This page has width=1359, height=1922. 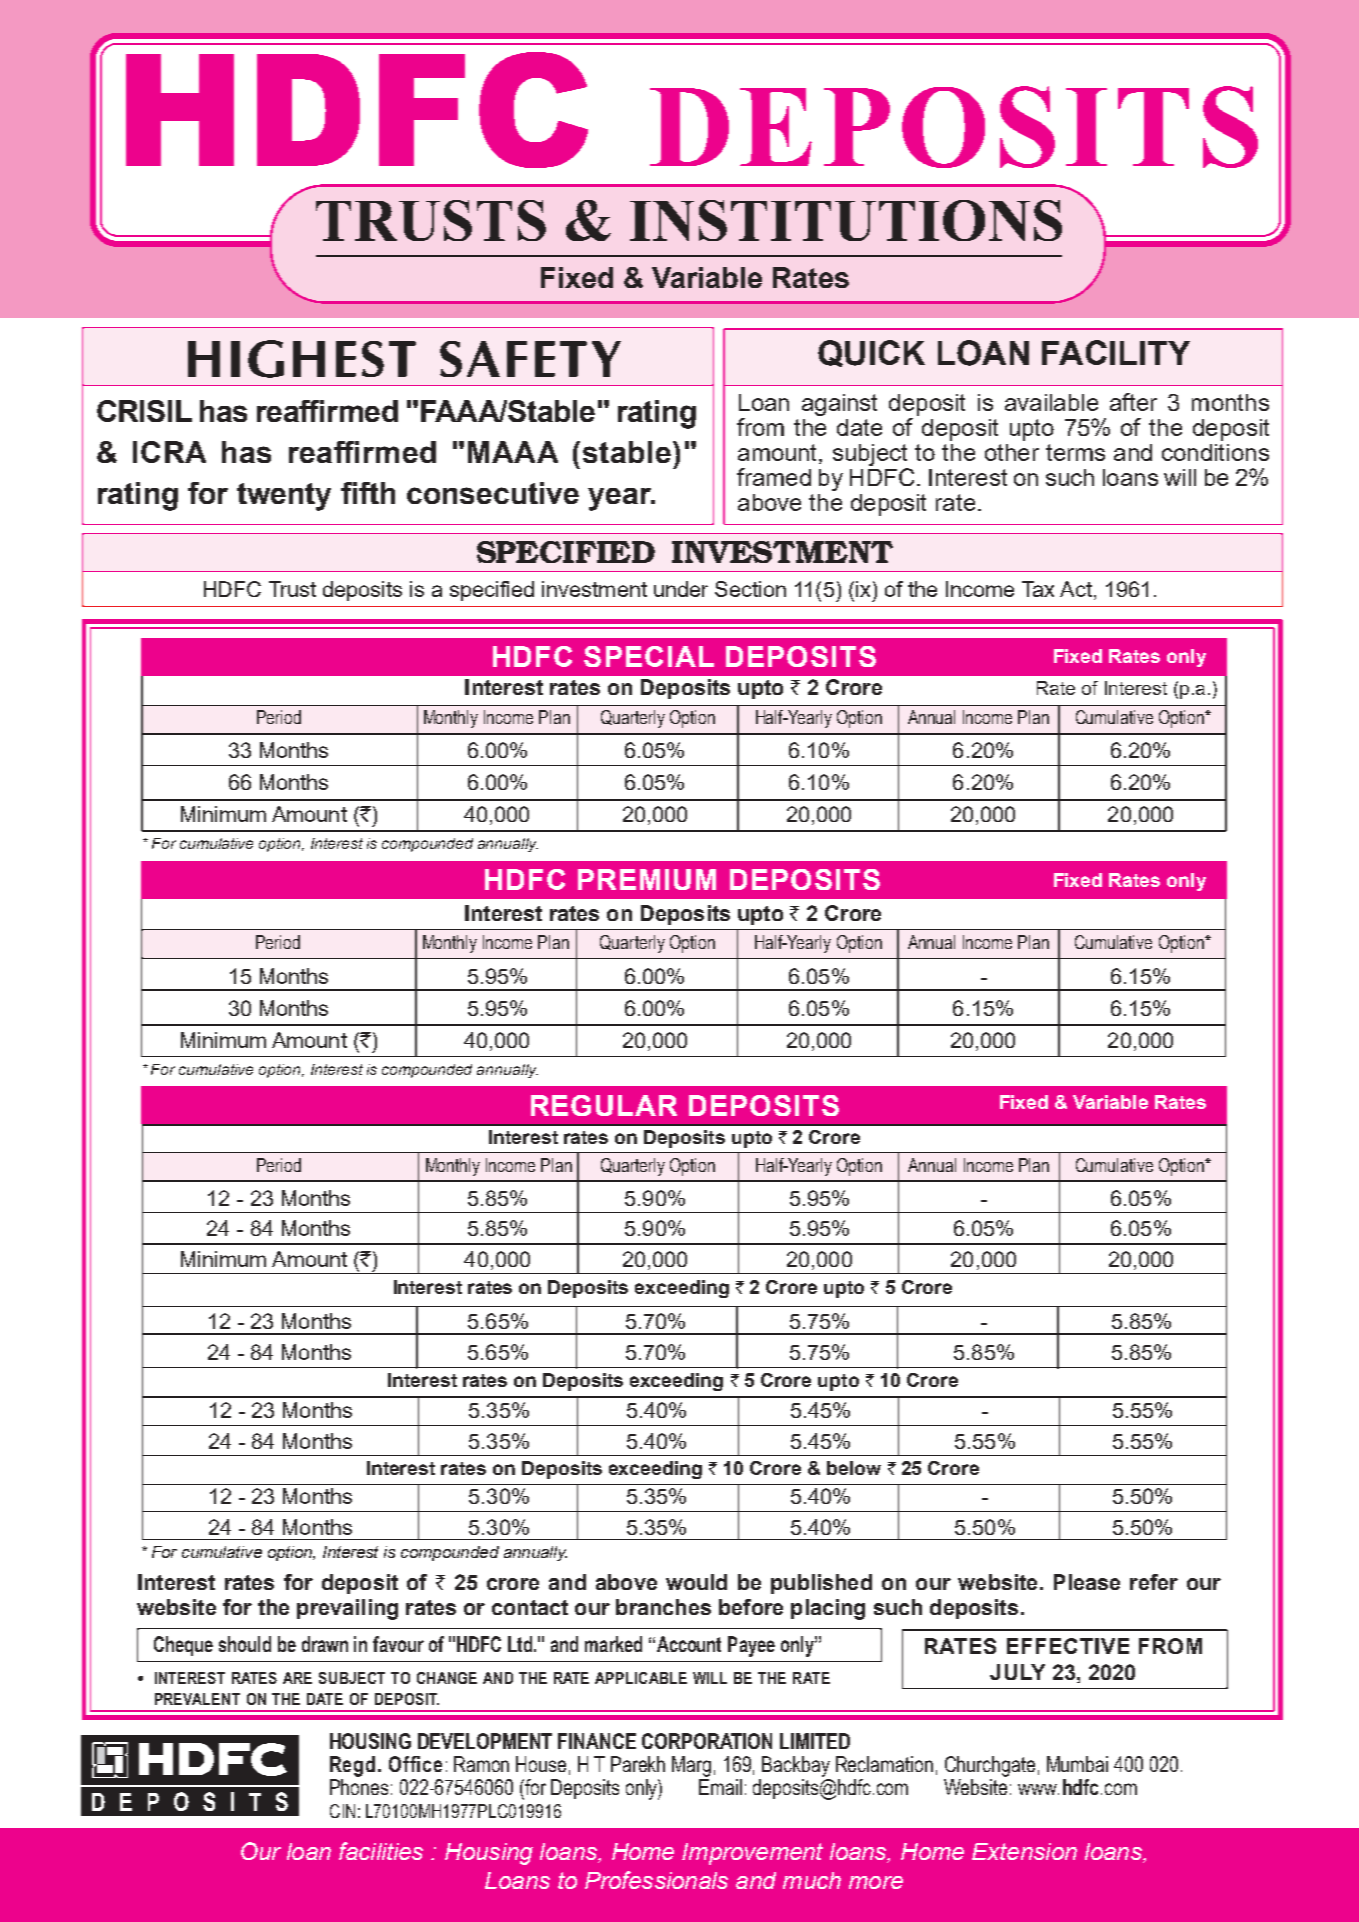 I want to click on Tax, so click(x=1038, y=589).
